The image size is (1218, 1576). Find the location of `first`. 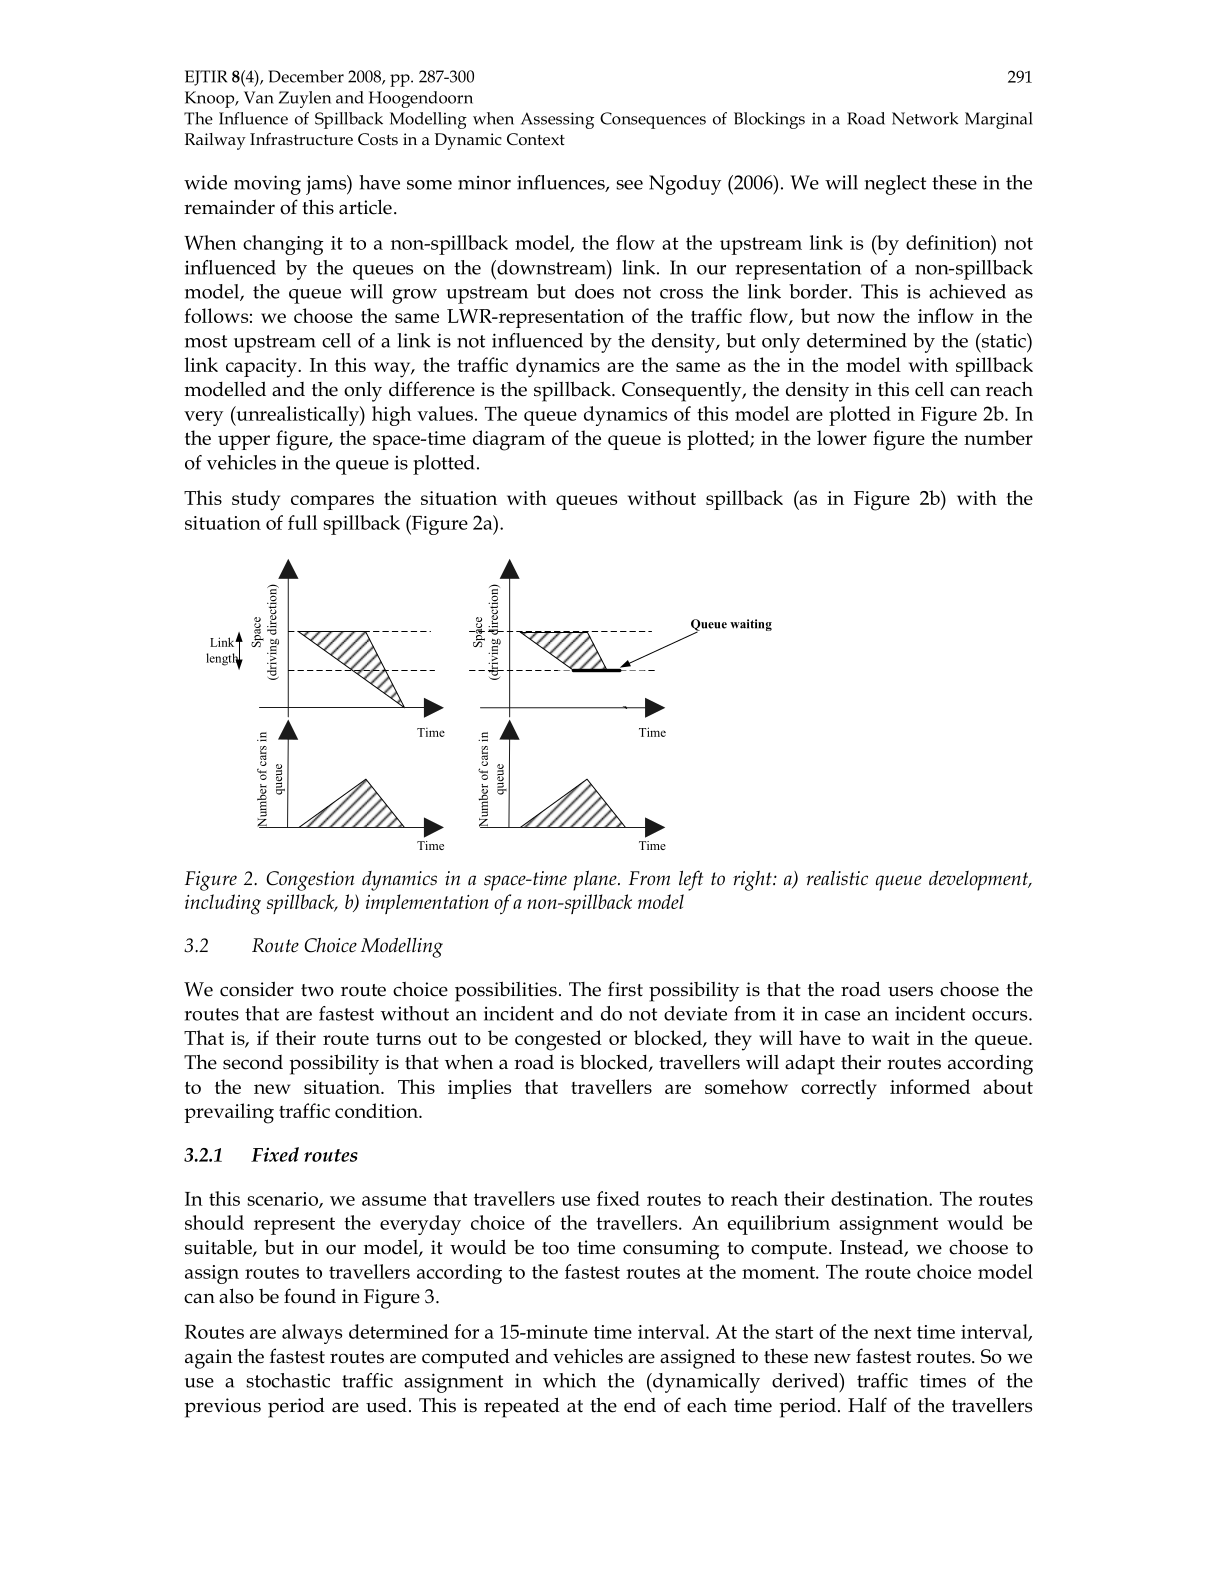

first is located at coordinates (625, 989).
